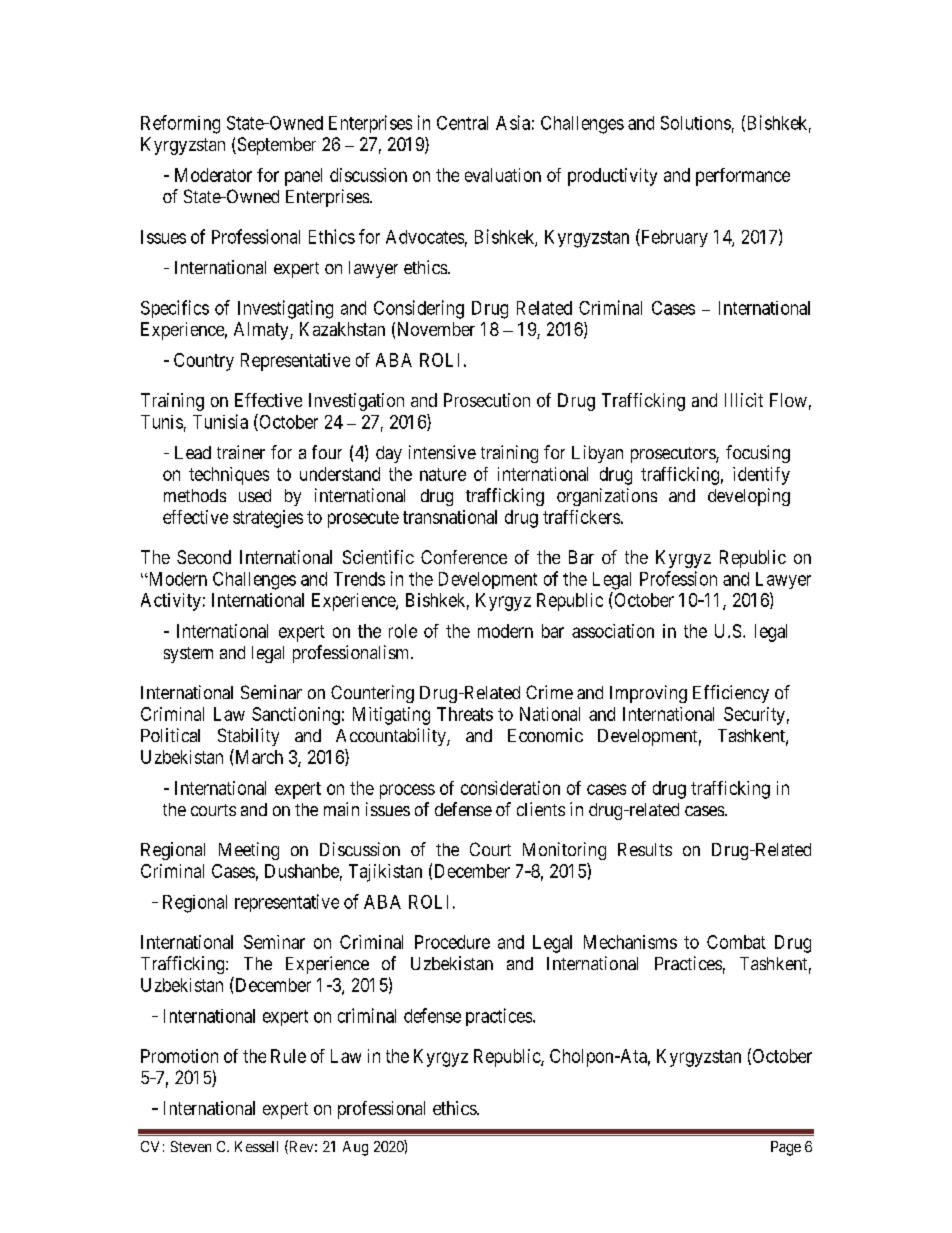  I want to click on Aug, so click(355, 1148).
